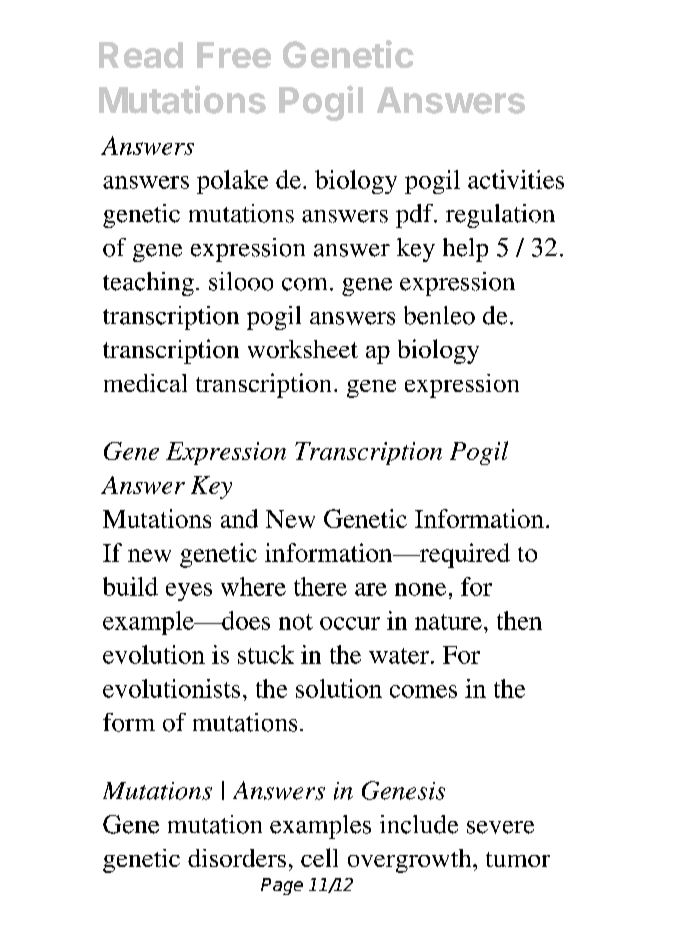 This page has height=949, width=673. Describe the element at coordinates (420, 589) in the page. I see `none` at that location.
